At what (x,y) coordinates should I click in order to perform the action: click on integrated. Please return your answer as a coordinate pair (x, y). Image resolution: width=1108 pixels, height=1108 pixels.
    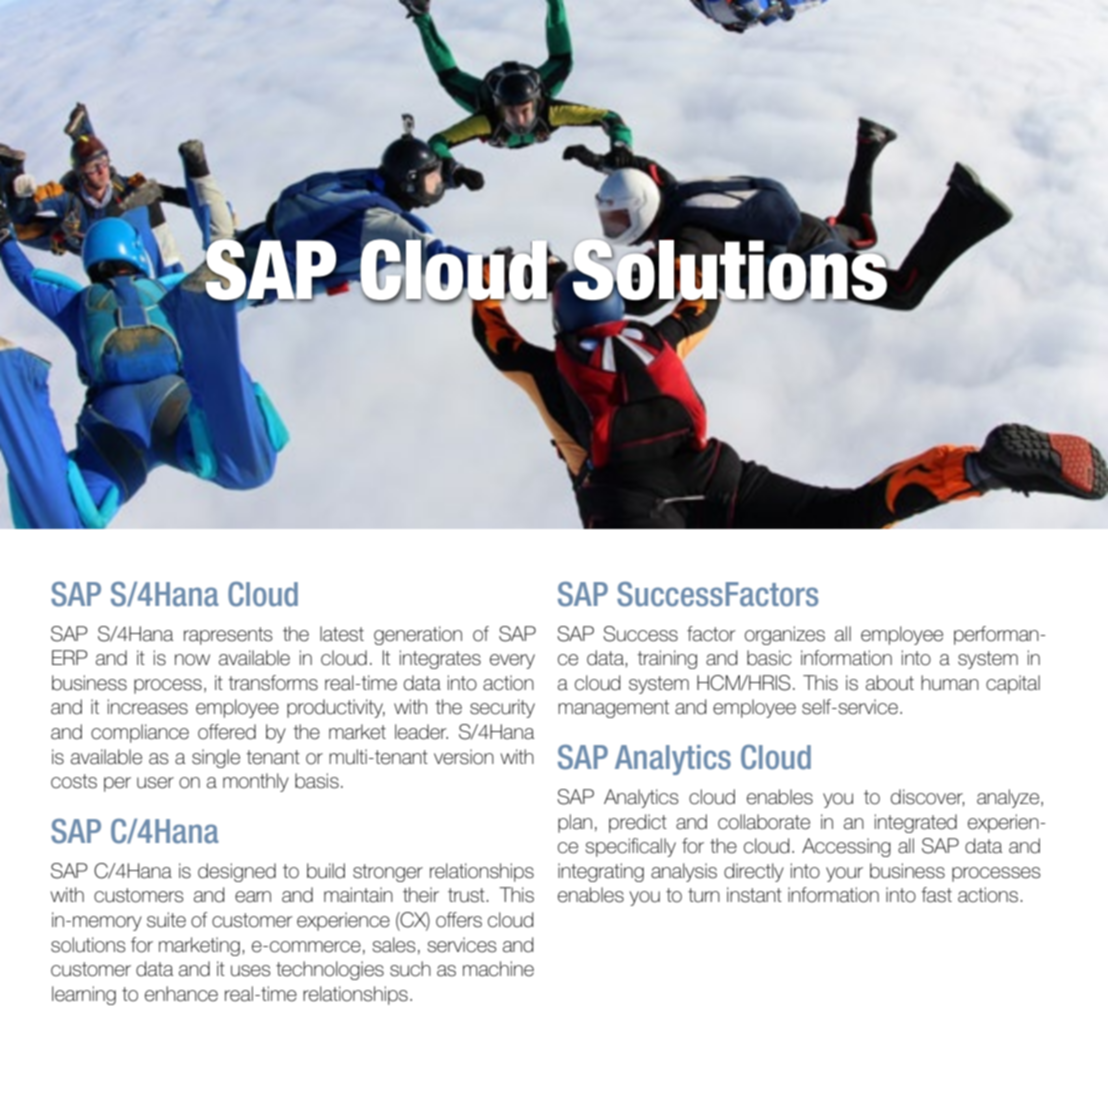
    Looking at the image, I should click on (916, 823).
